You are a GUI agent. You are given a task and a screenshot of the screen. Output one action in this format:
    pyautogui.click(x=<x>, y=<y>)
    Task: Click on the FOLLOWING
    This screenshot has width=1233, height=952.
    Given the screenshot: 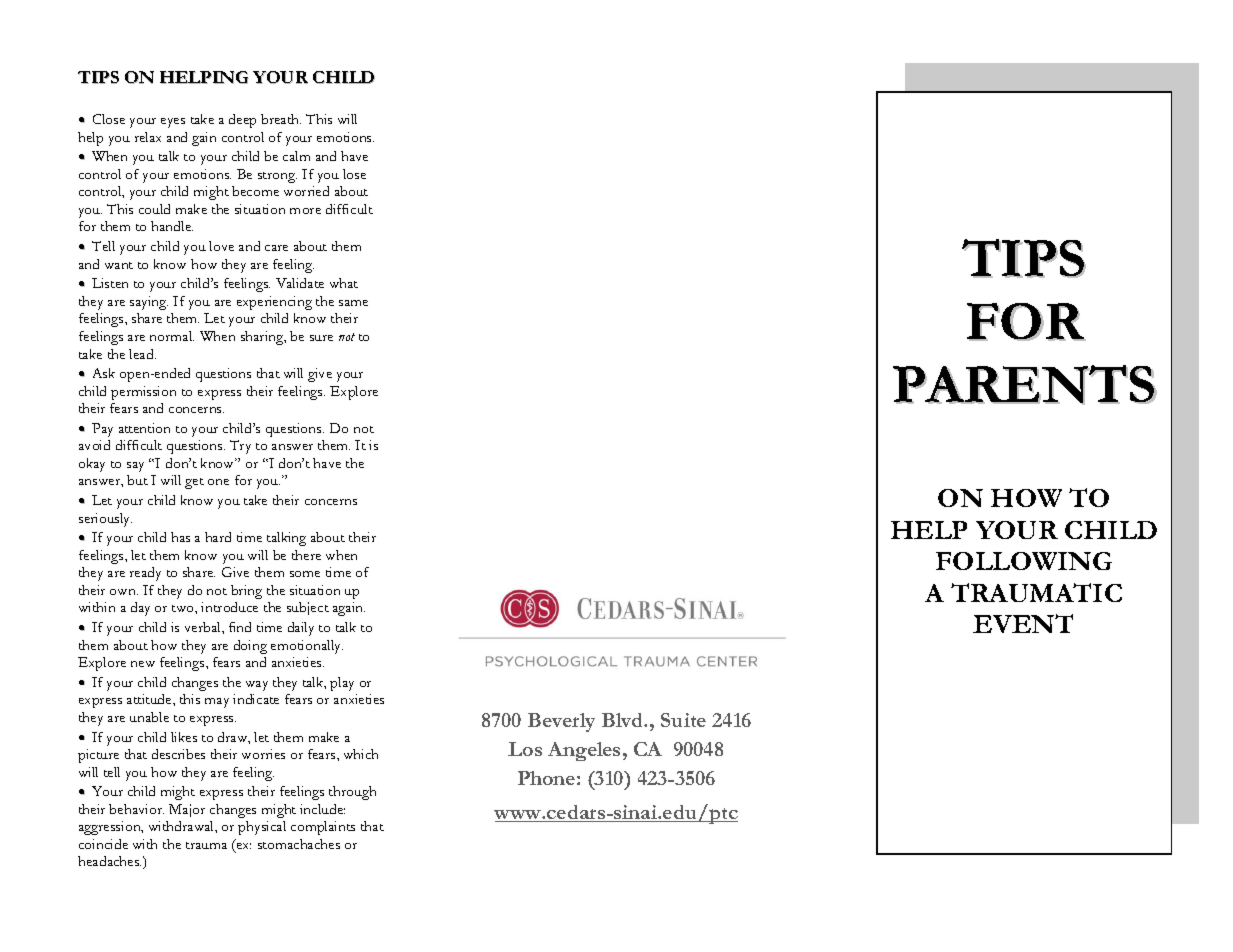 What is the action you would take?
    pyautogui.click(x=1024, y=561)
